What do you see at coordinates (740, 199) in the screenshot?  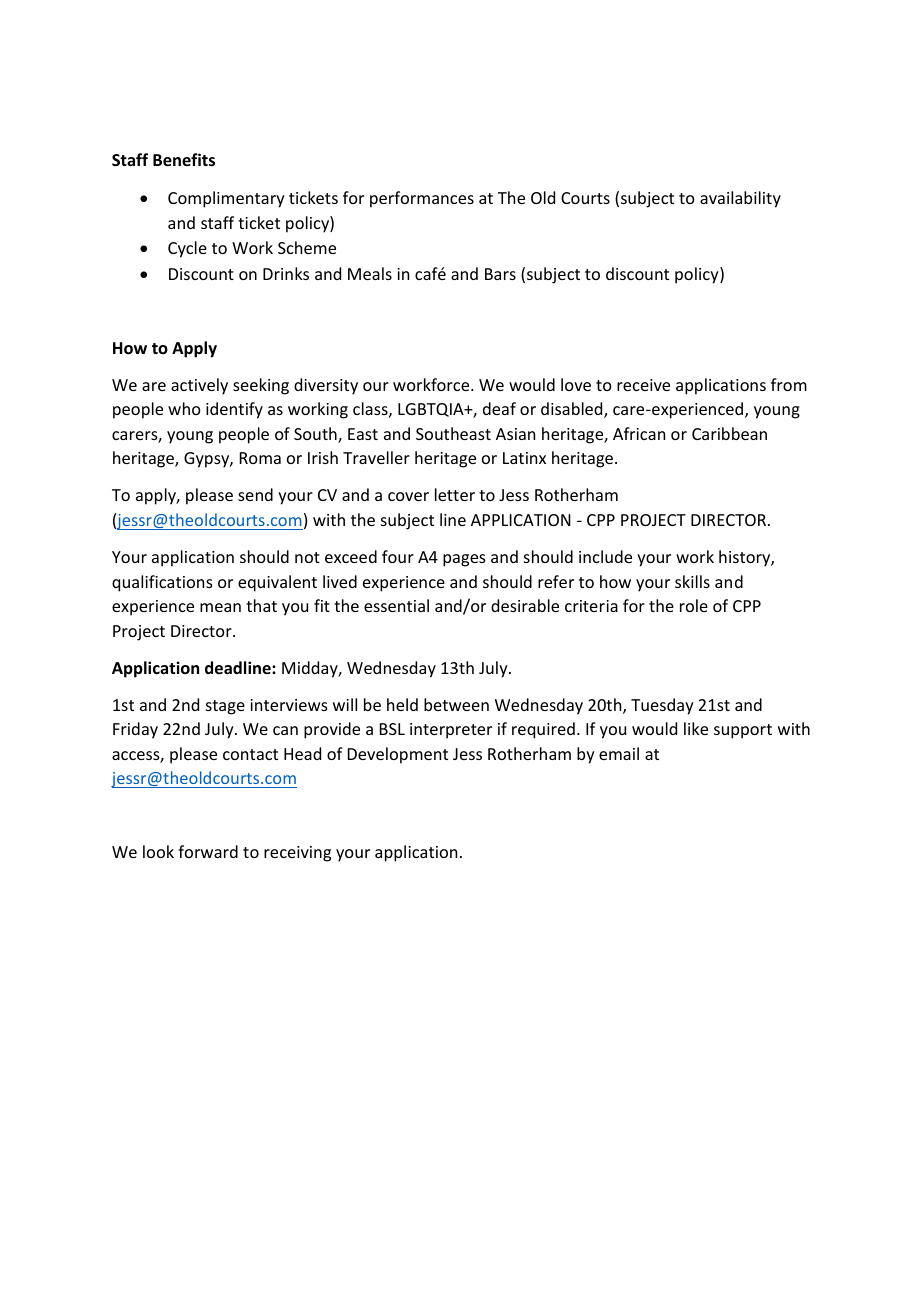 I see `availability` at bounding box center [740, 199].
